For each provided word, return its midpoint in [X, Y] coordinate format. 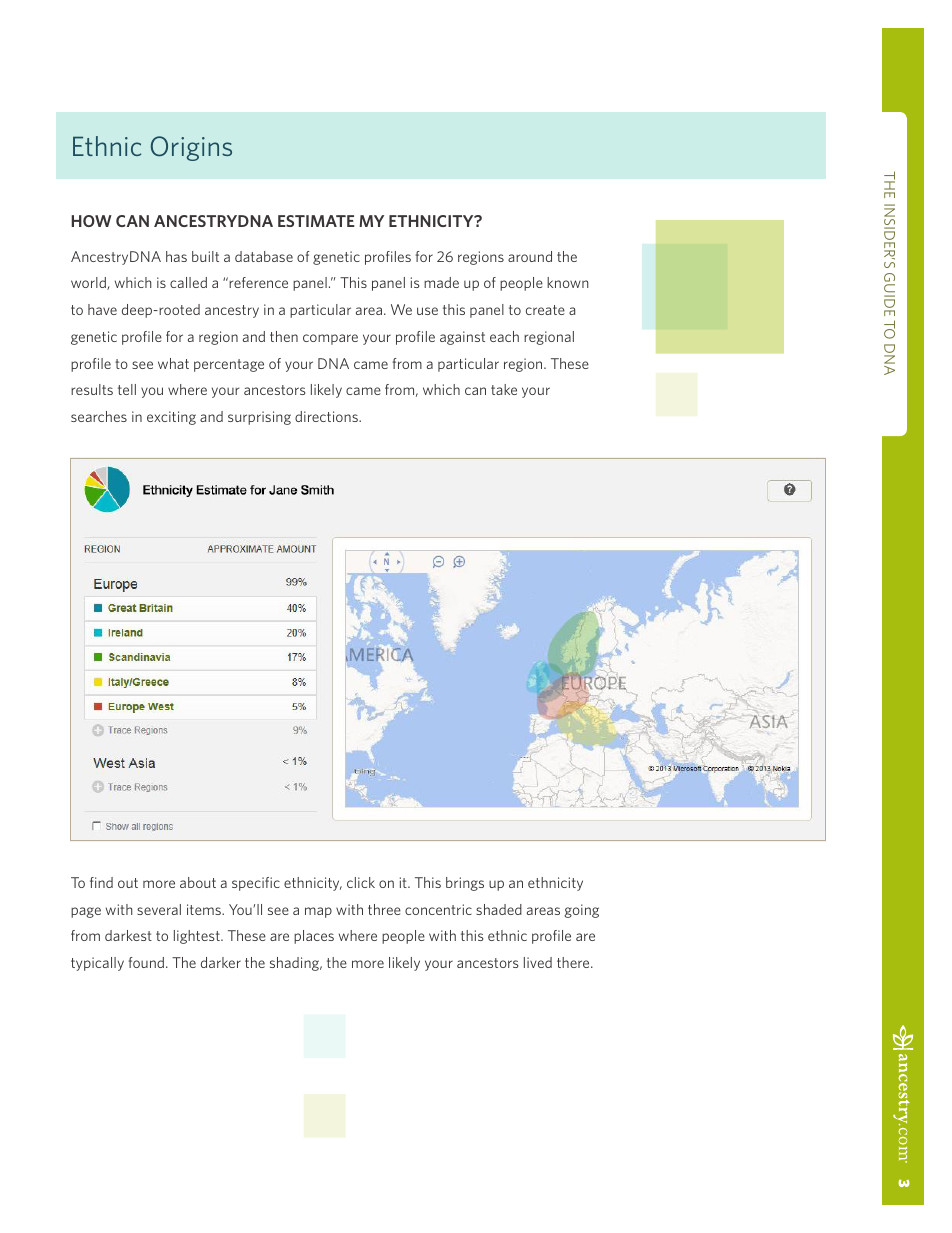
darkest [128, 935]
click [361, 882]
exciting [171, 418]
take [504, 389]
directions [327, 416]
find [101, 882]
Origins [191, 148]
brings [465, 884]
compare [330, 339]
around [530, 256]
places [314, 937]
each [504, 336]
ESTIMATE [316, 221]
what [173, 363]
